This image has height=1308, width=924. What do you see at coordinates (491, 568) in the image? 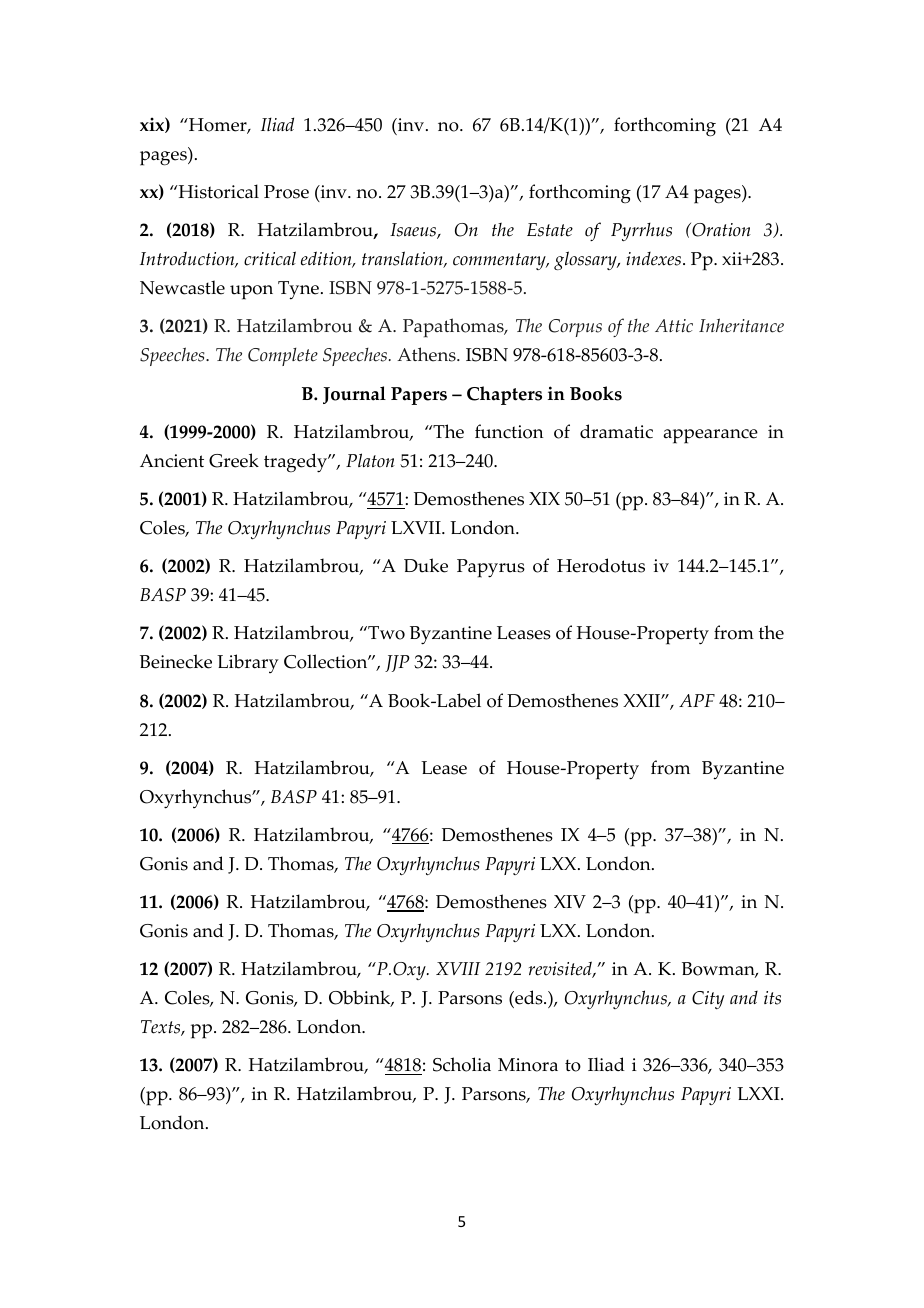
I see `Papyrus` at bounding box center [491, 568].
